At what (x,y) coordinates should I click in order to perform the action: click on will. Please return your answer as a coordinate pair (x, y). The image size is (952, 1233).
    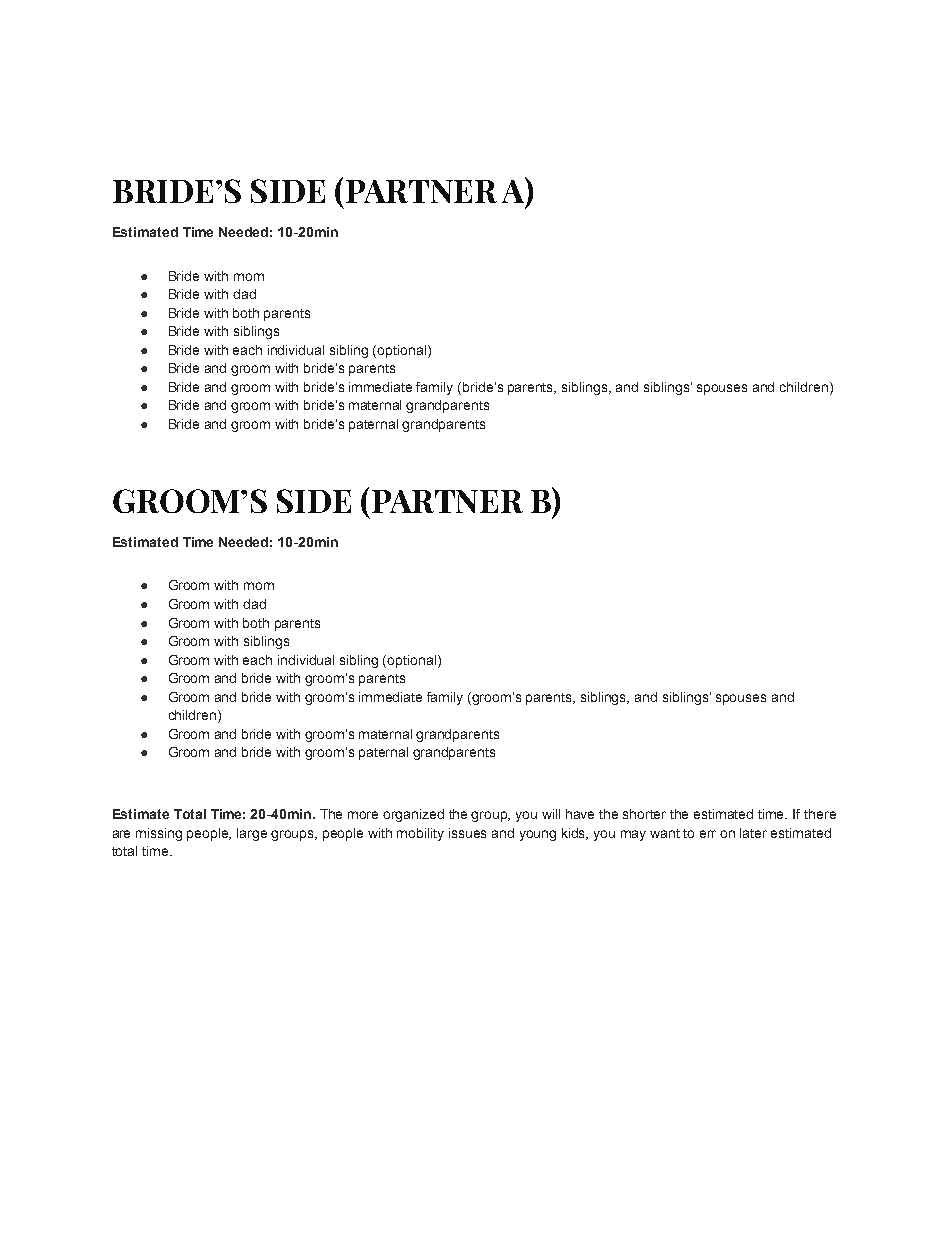
    Looking at the image, I should click on (551, 814).
